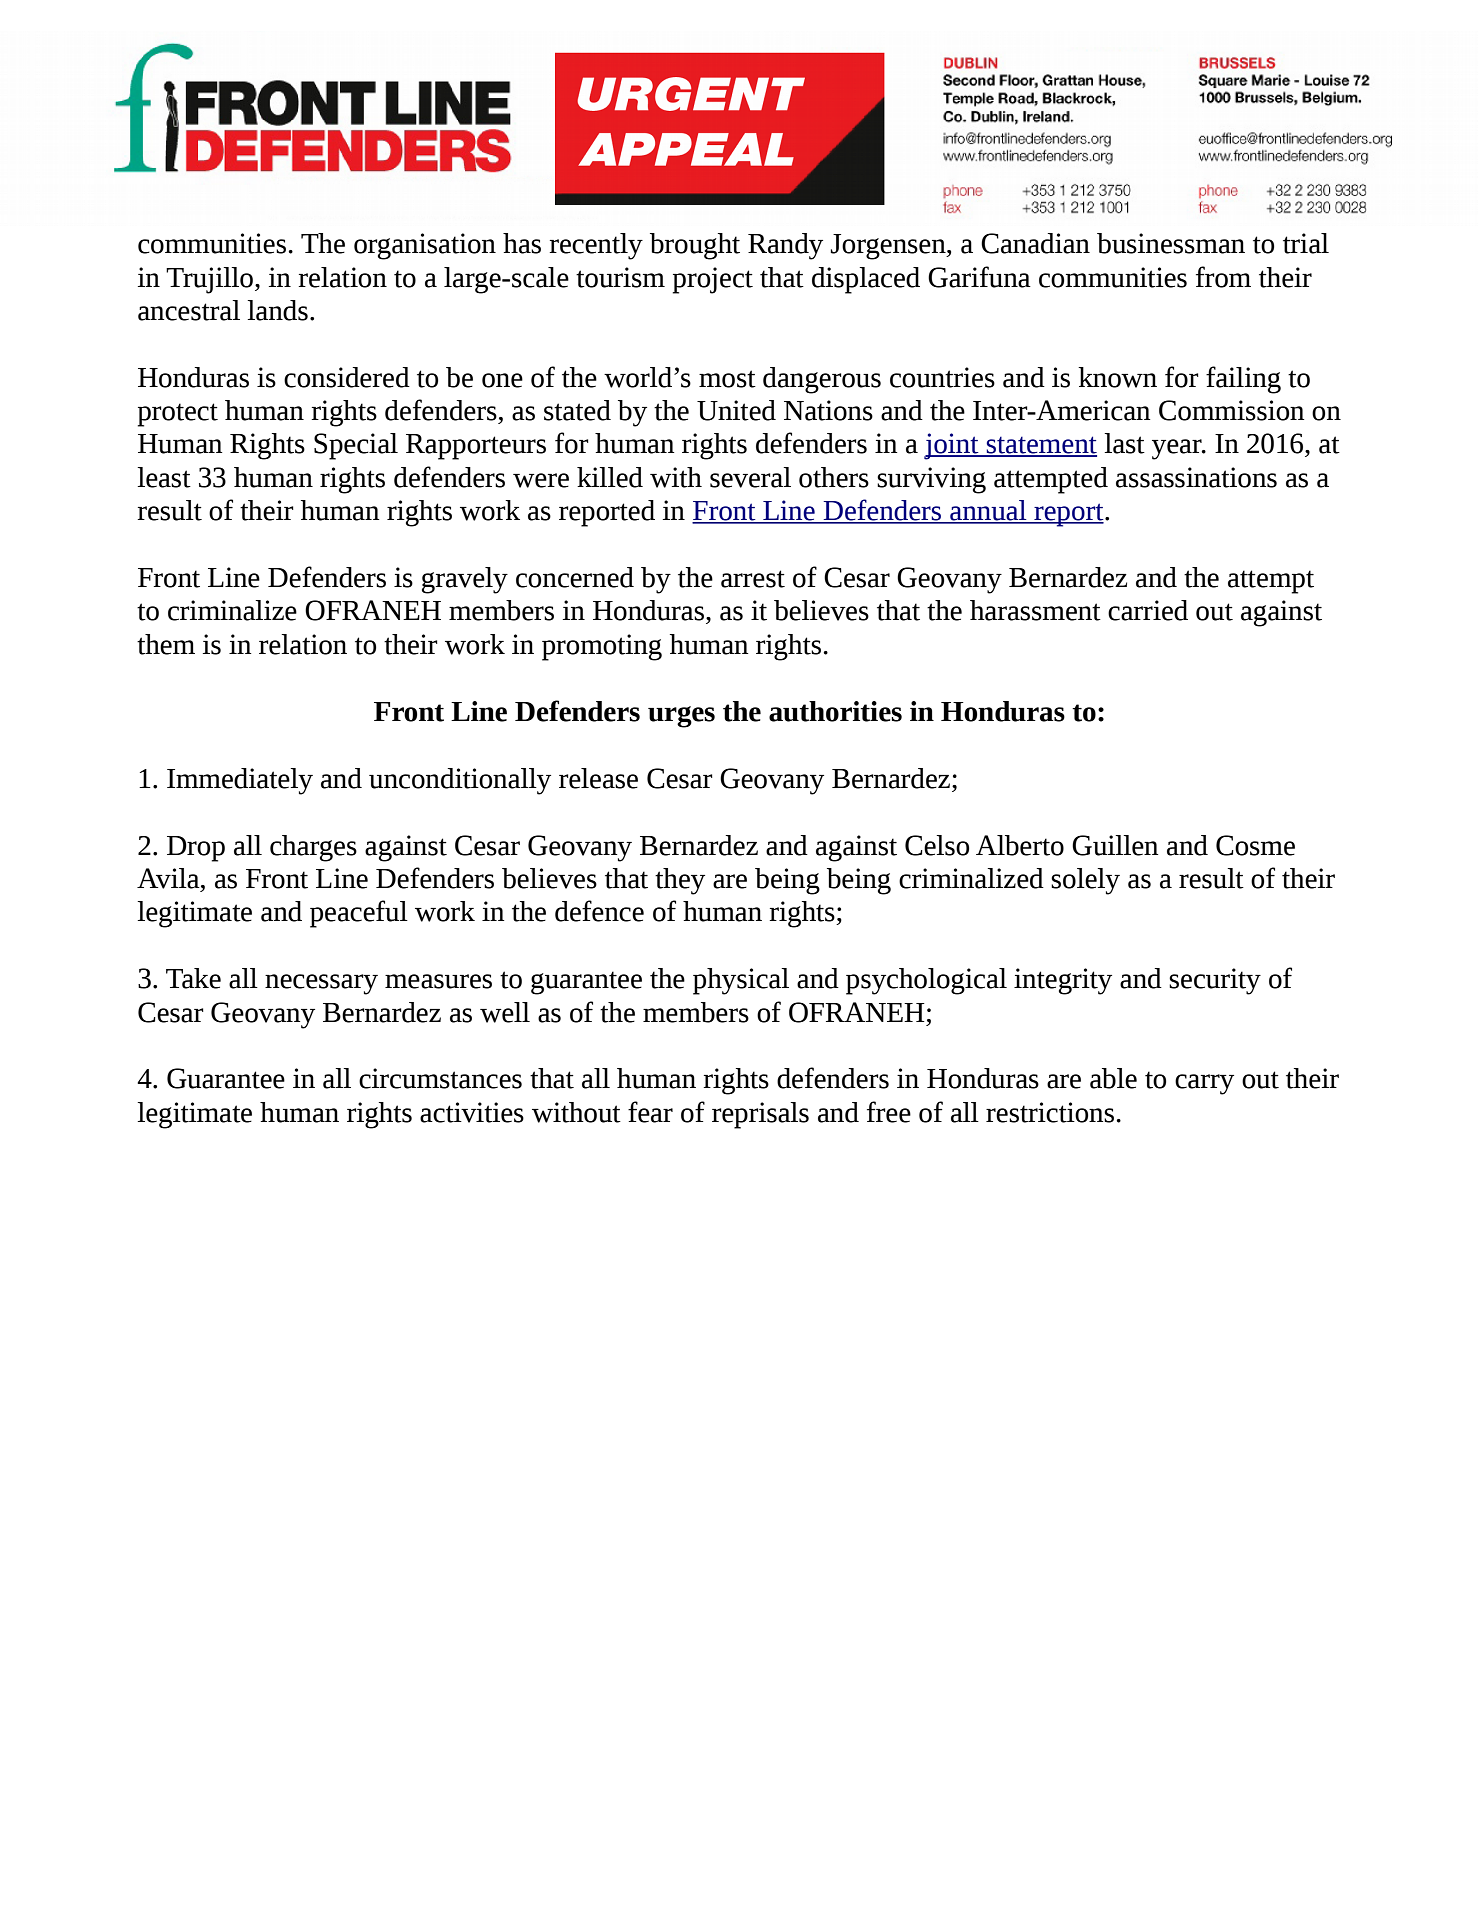  What do you see at coordinates (680, 881) in the document?
I see `they` at bounding box center [680, 881].
